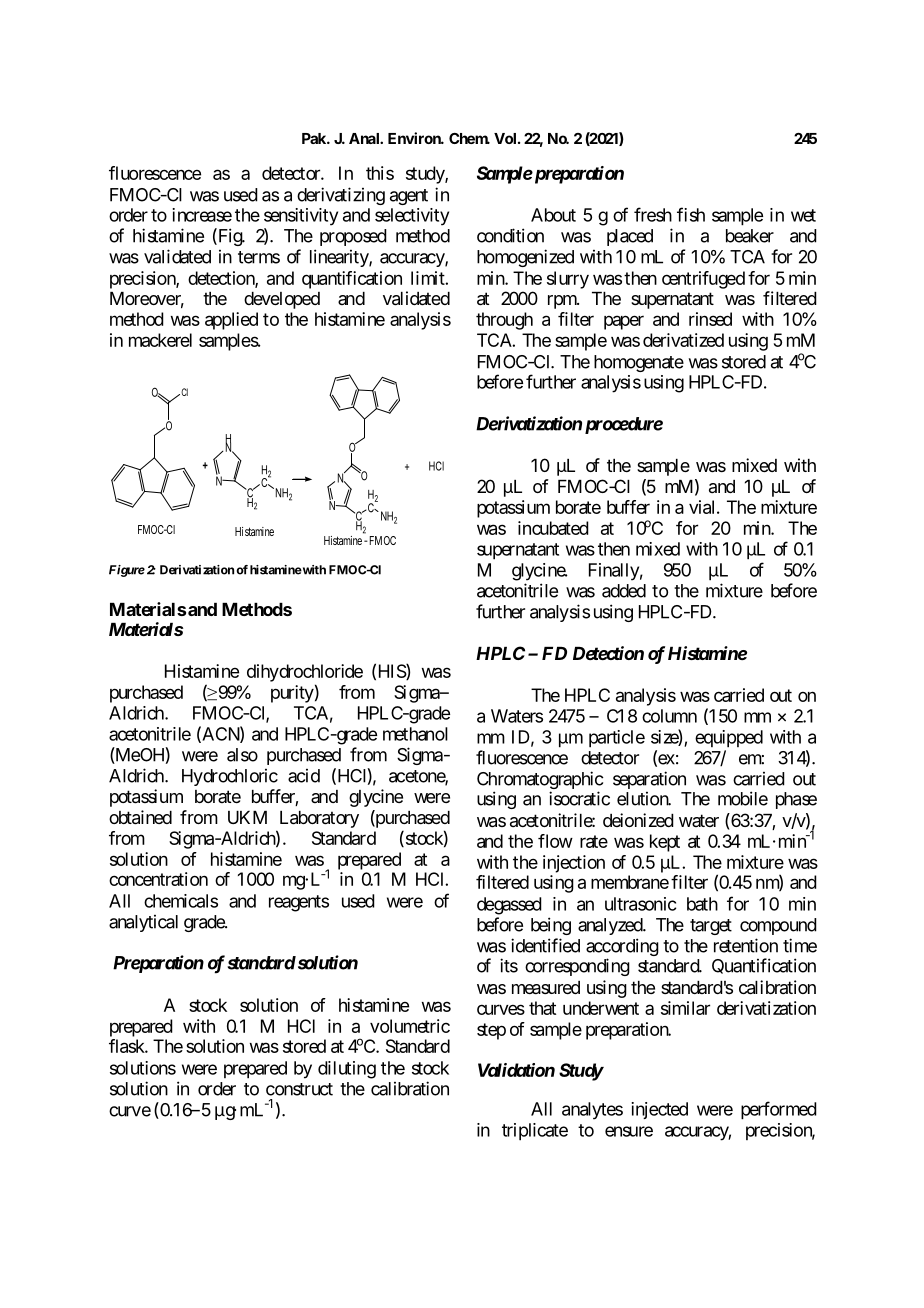  I want to click on Chromatographic, so click(540, 781).
